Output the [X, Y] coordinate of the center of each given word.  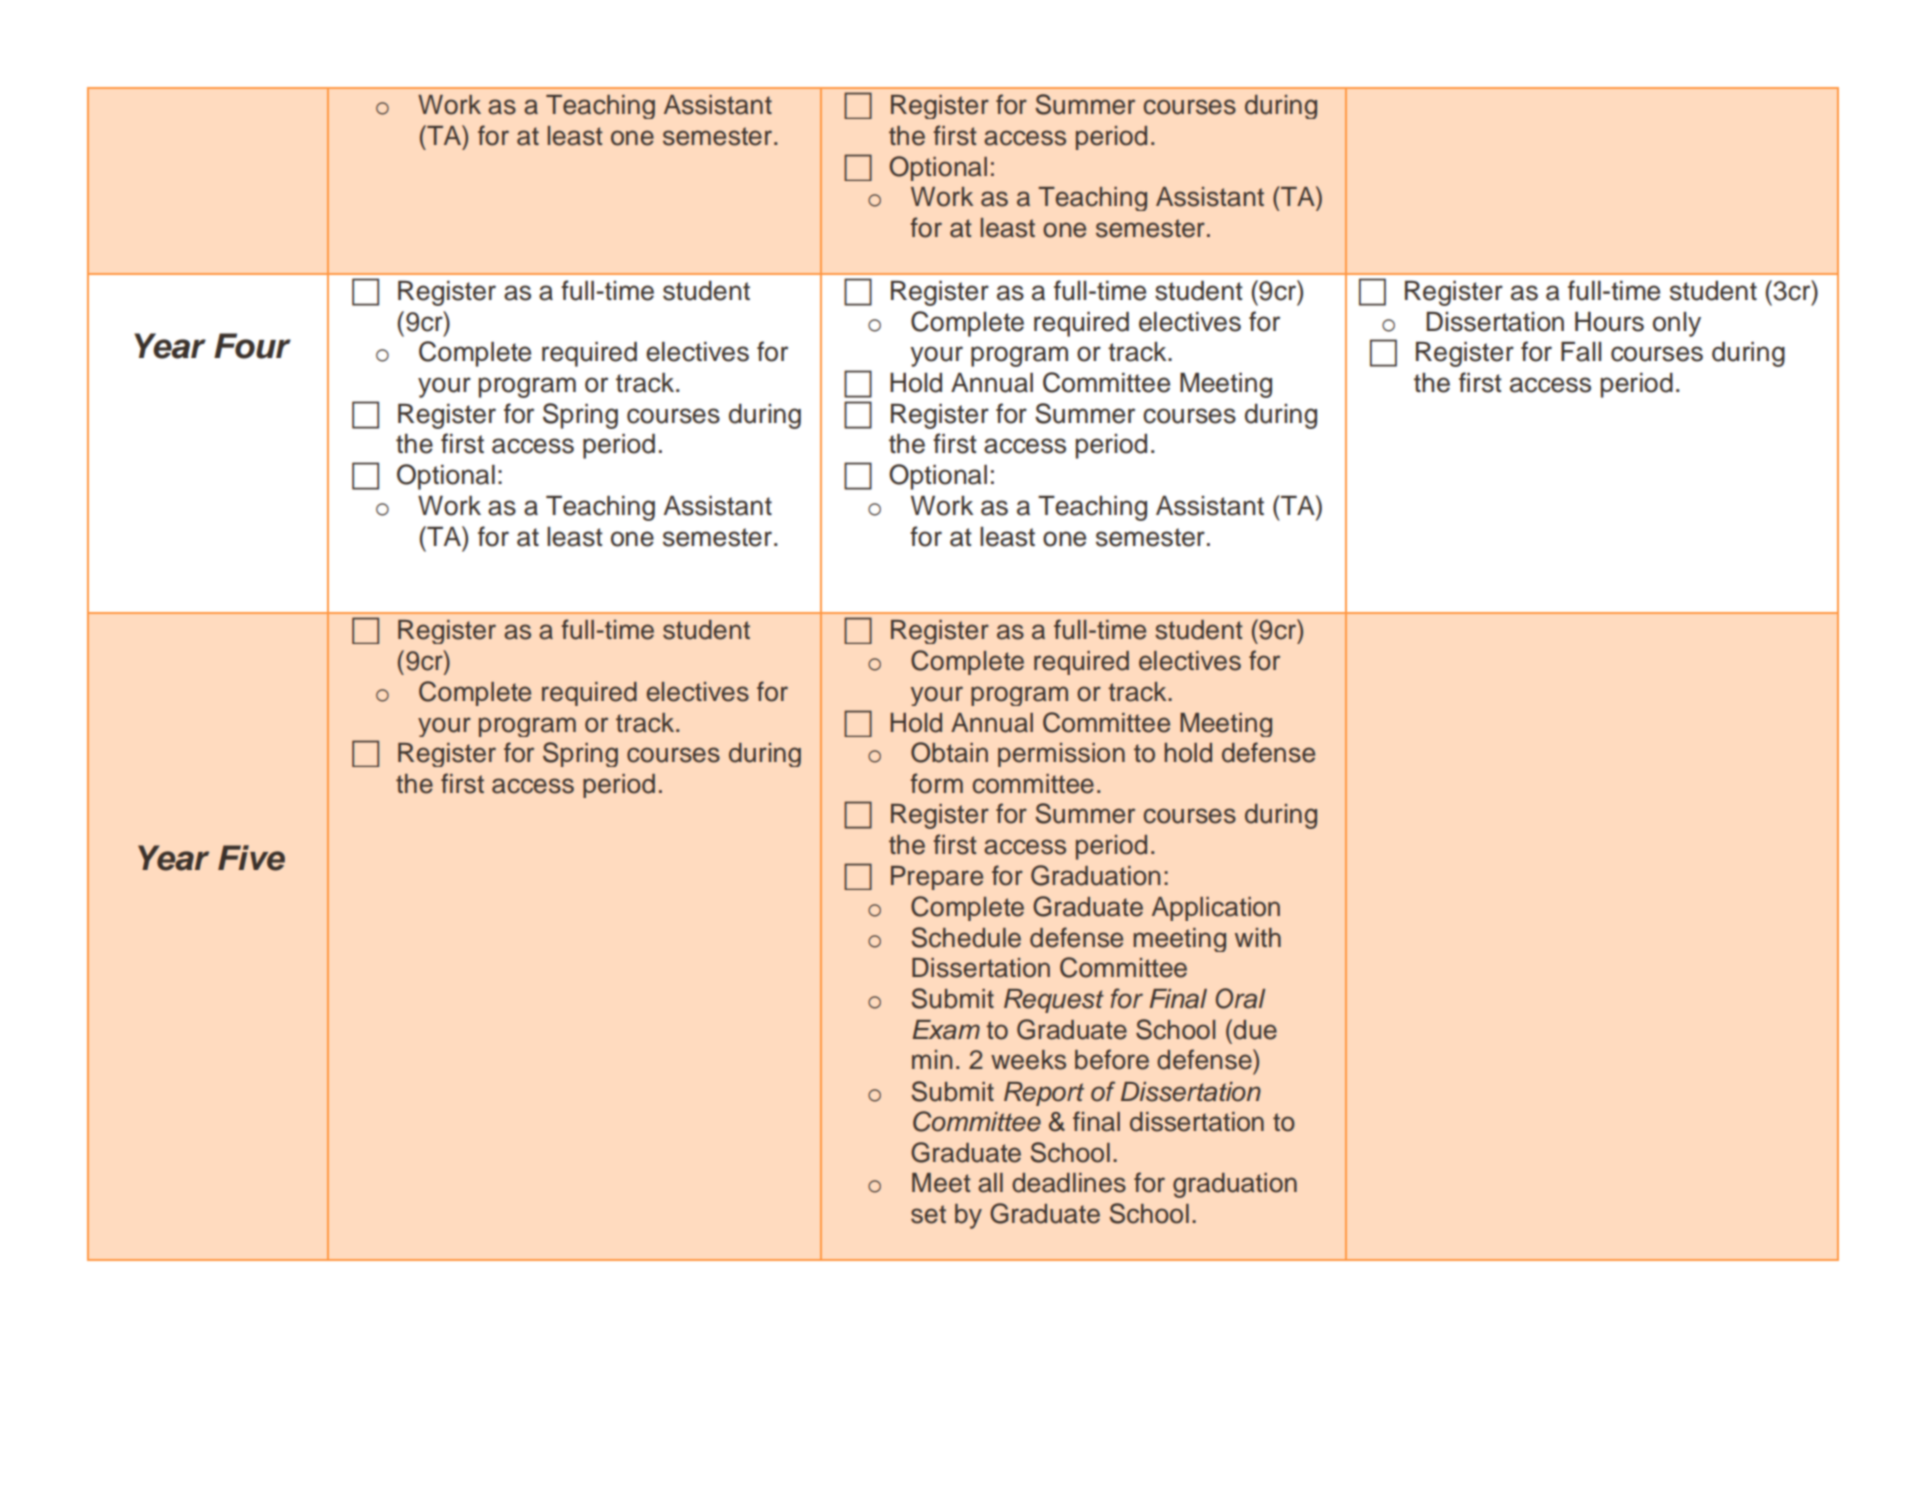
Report [1044, 1094]
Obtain [949, 752]
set [928, 1214]
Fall [1581, 352]
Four [252, 346]
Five [251, 858]
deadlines [1069, 1183]
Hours [1609, 322]
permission [1061, 755]
